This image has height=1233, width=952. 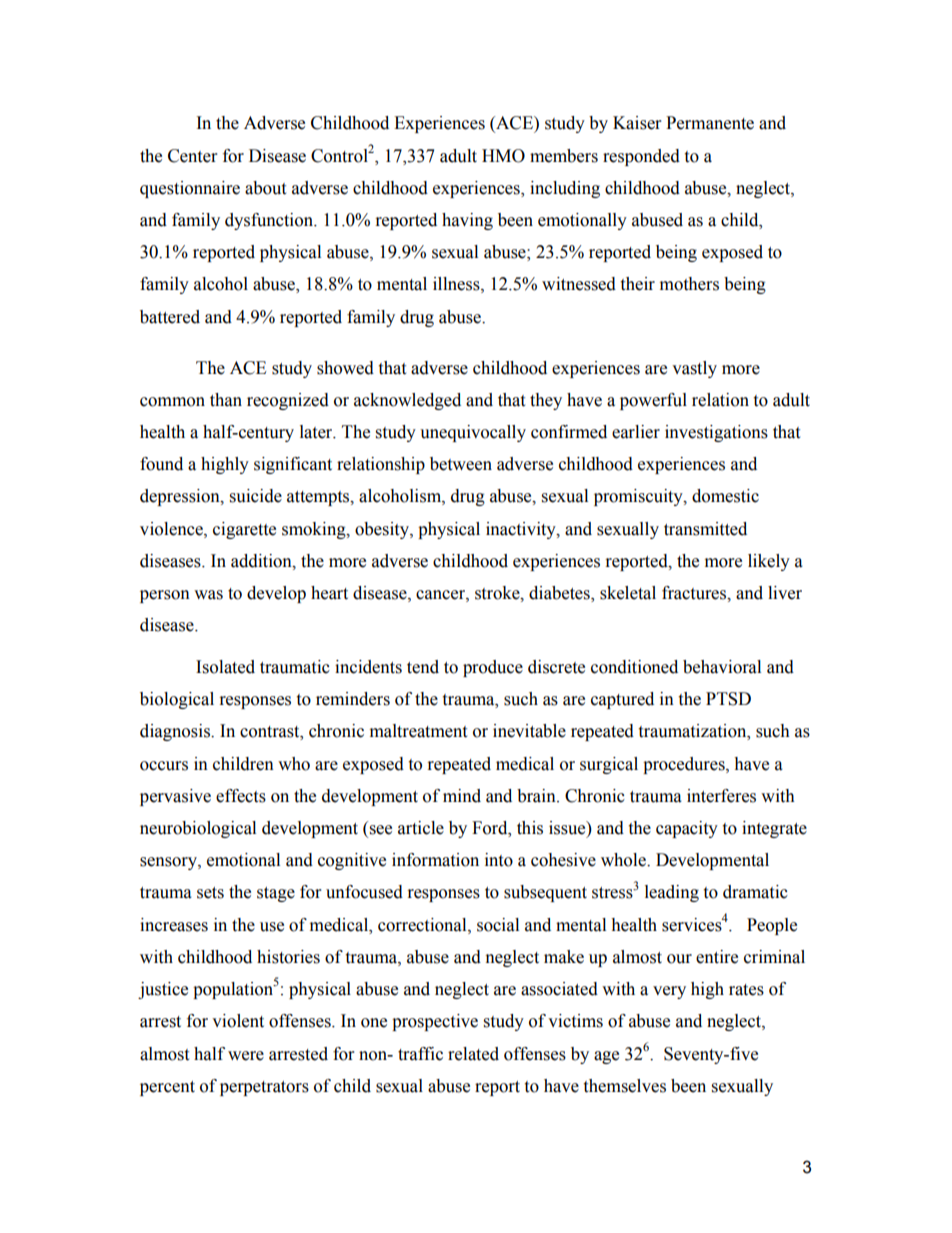 I want to click on Permanente, so click(x=710, y=123).
